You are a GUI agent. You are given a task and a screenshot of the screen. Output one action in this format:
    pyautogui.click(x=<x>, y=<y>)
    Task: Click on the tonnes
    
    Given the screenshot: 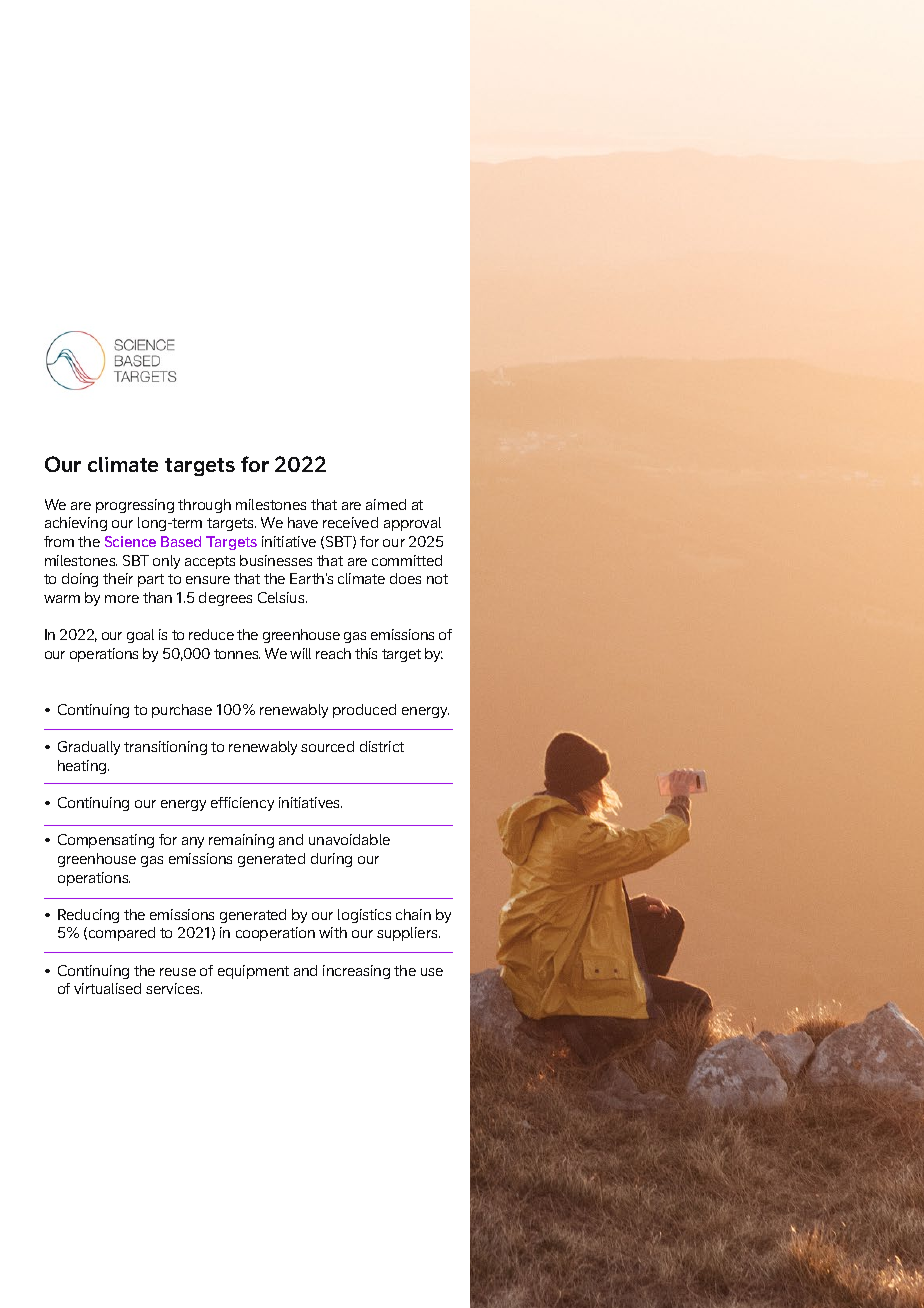 What is the action you would take?
    pyautogui.click(x=237, y=654)
